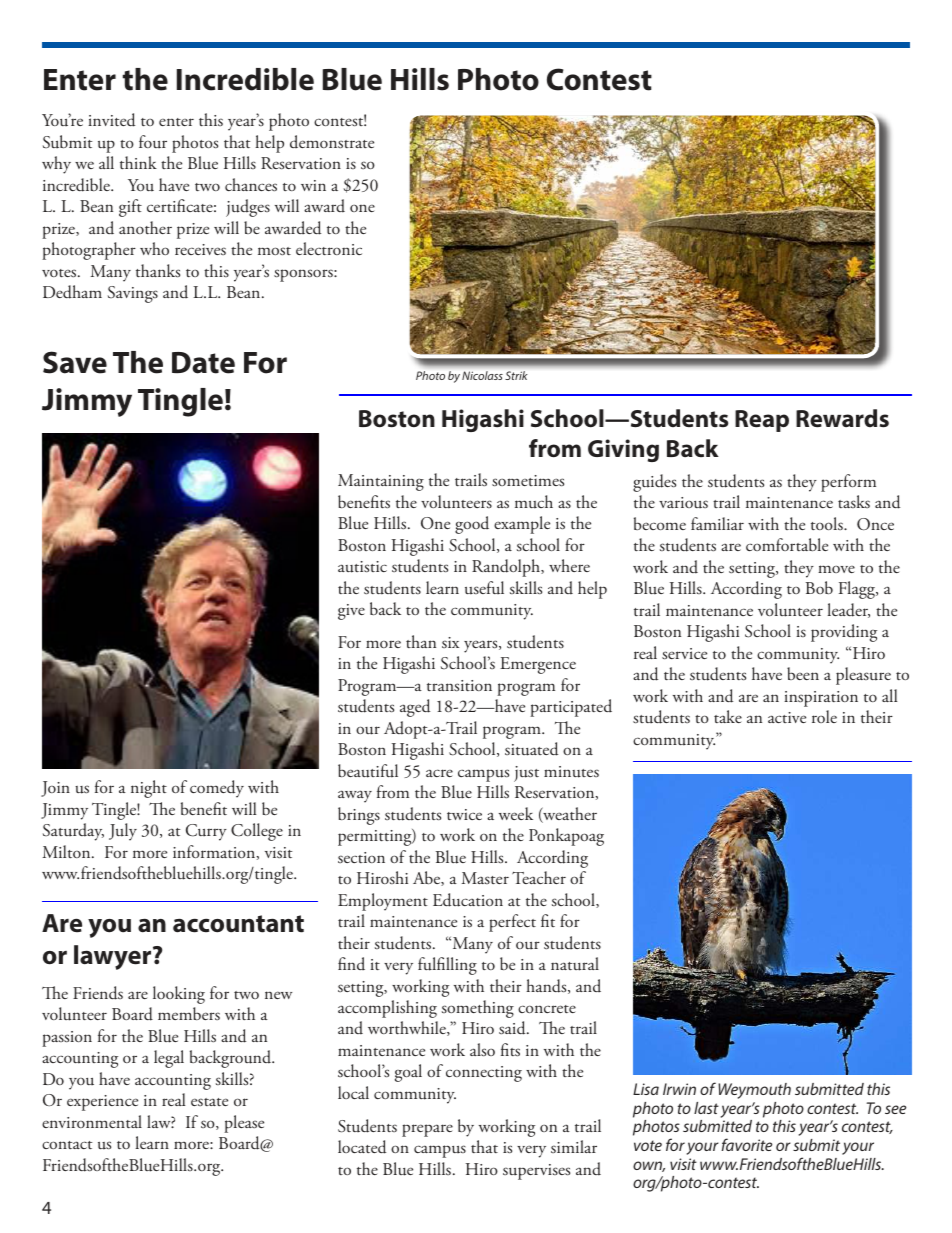 The image size is (952, 1233). What do you see at coordinates (92, 1121) in the screenshot?
I see `environmental` at bounding box center [92, 1121].
